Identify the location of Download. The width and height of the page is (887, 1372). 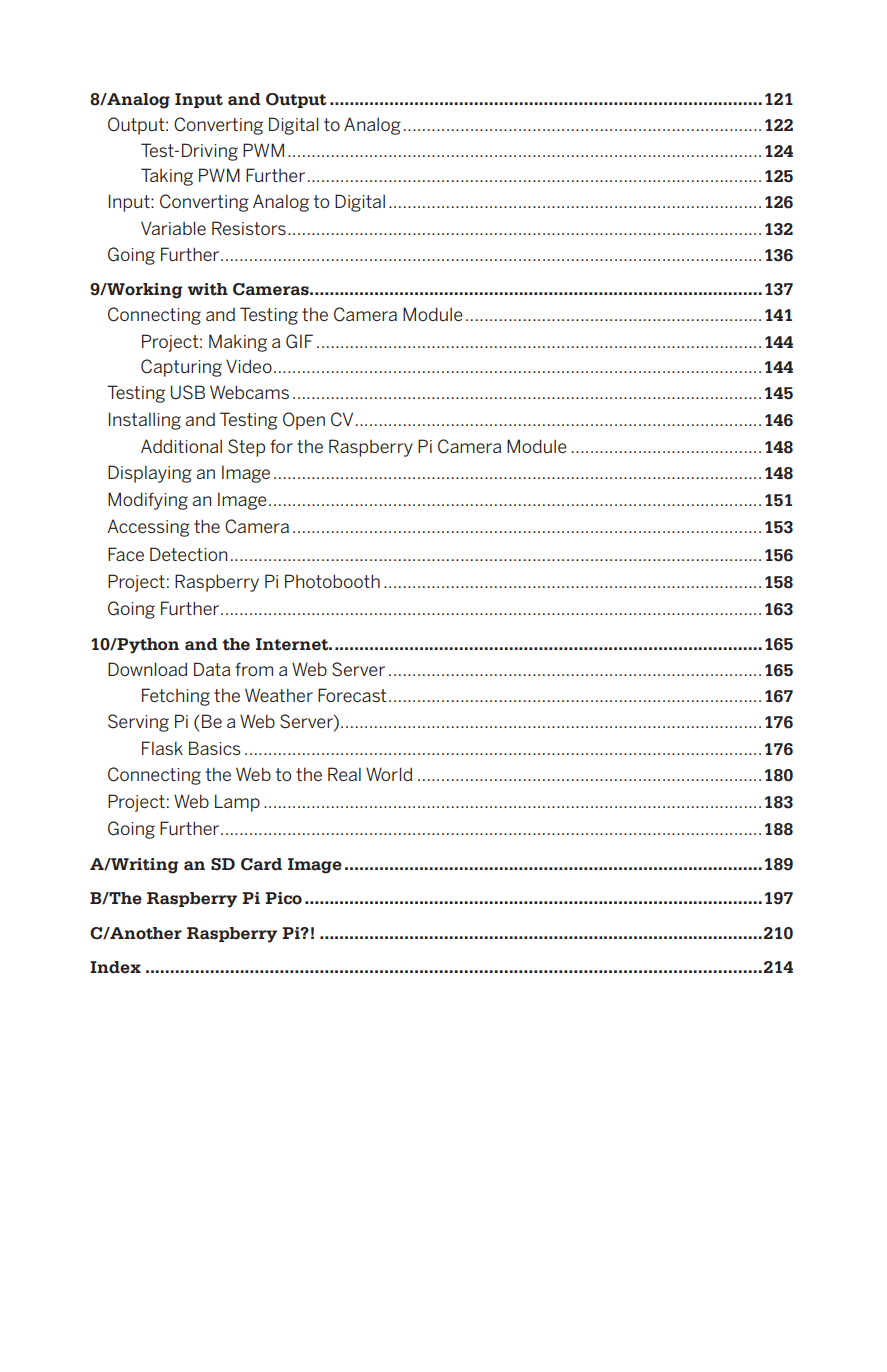
(147, 669).
